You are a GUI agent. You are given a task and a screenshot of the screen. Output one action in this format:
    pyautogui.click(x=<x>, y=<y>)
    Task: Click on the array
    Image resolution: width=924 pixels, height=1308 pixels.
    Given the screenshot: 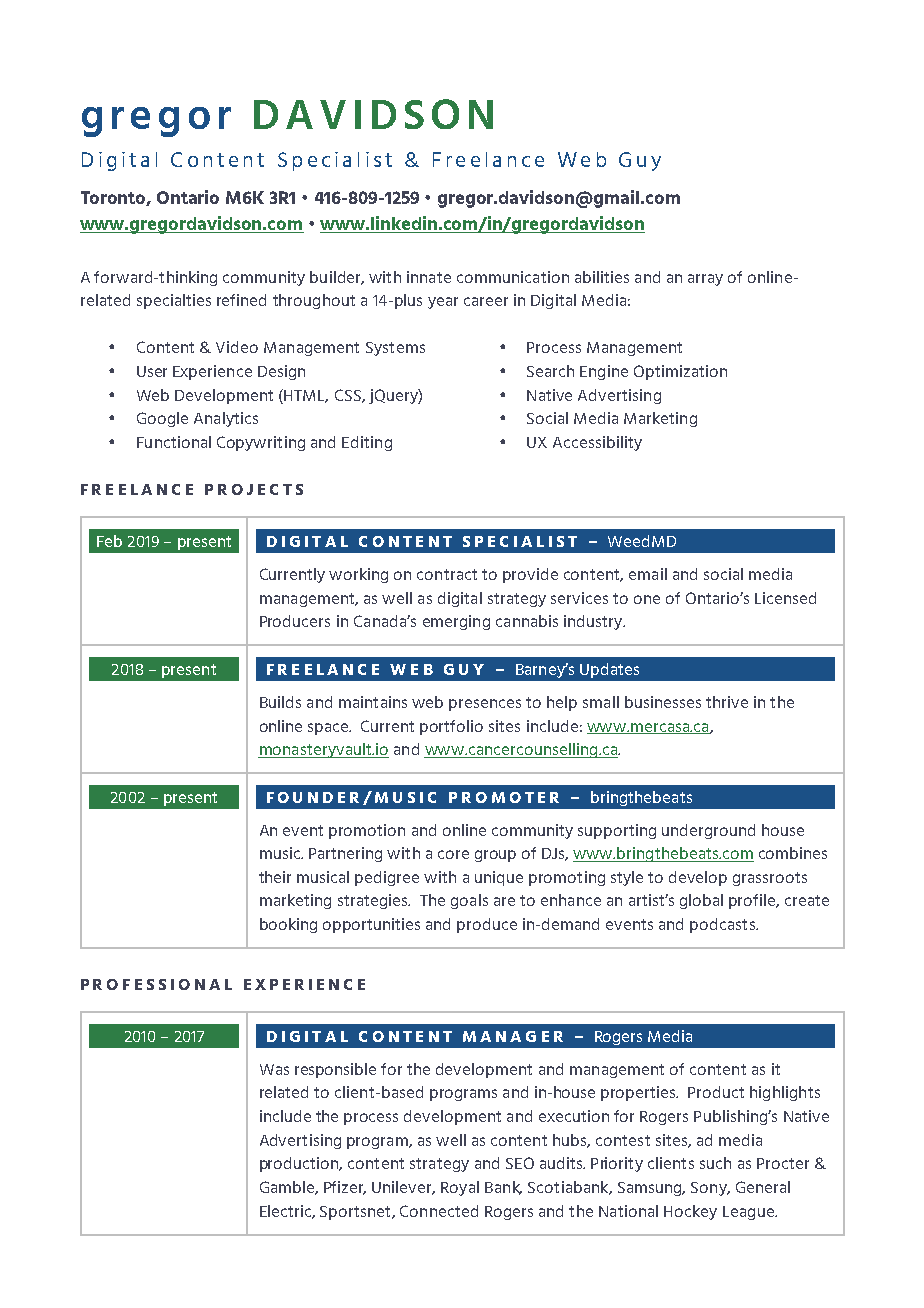 What is the action you would take?
    pyautogui.click(x=705, y=280)
